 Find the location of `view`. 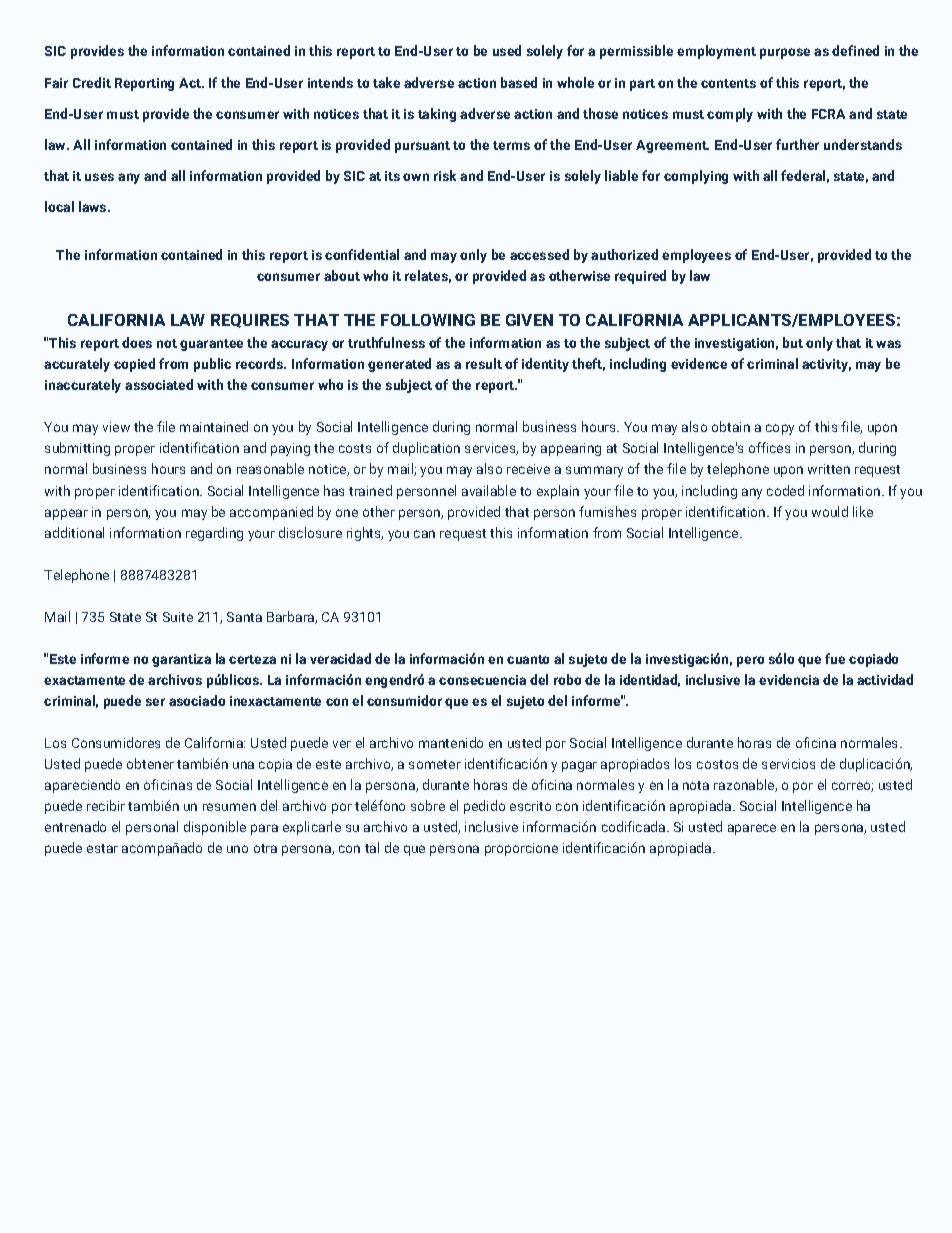

view is located at coordinates (116, 427).
